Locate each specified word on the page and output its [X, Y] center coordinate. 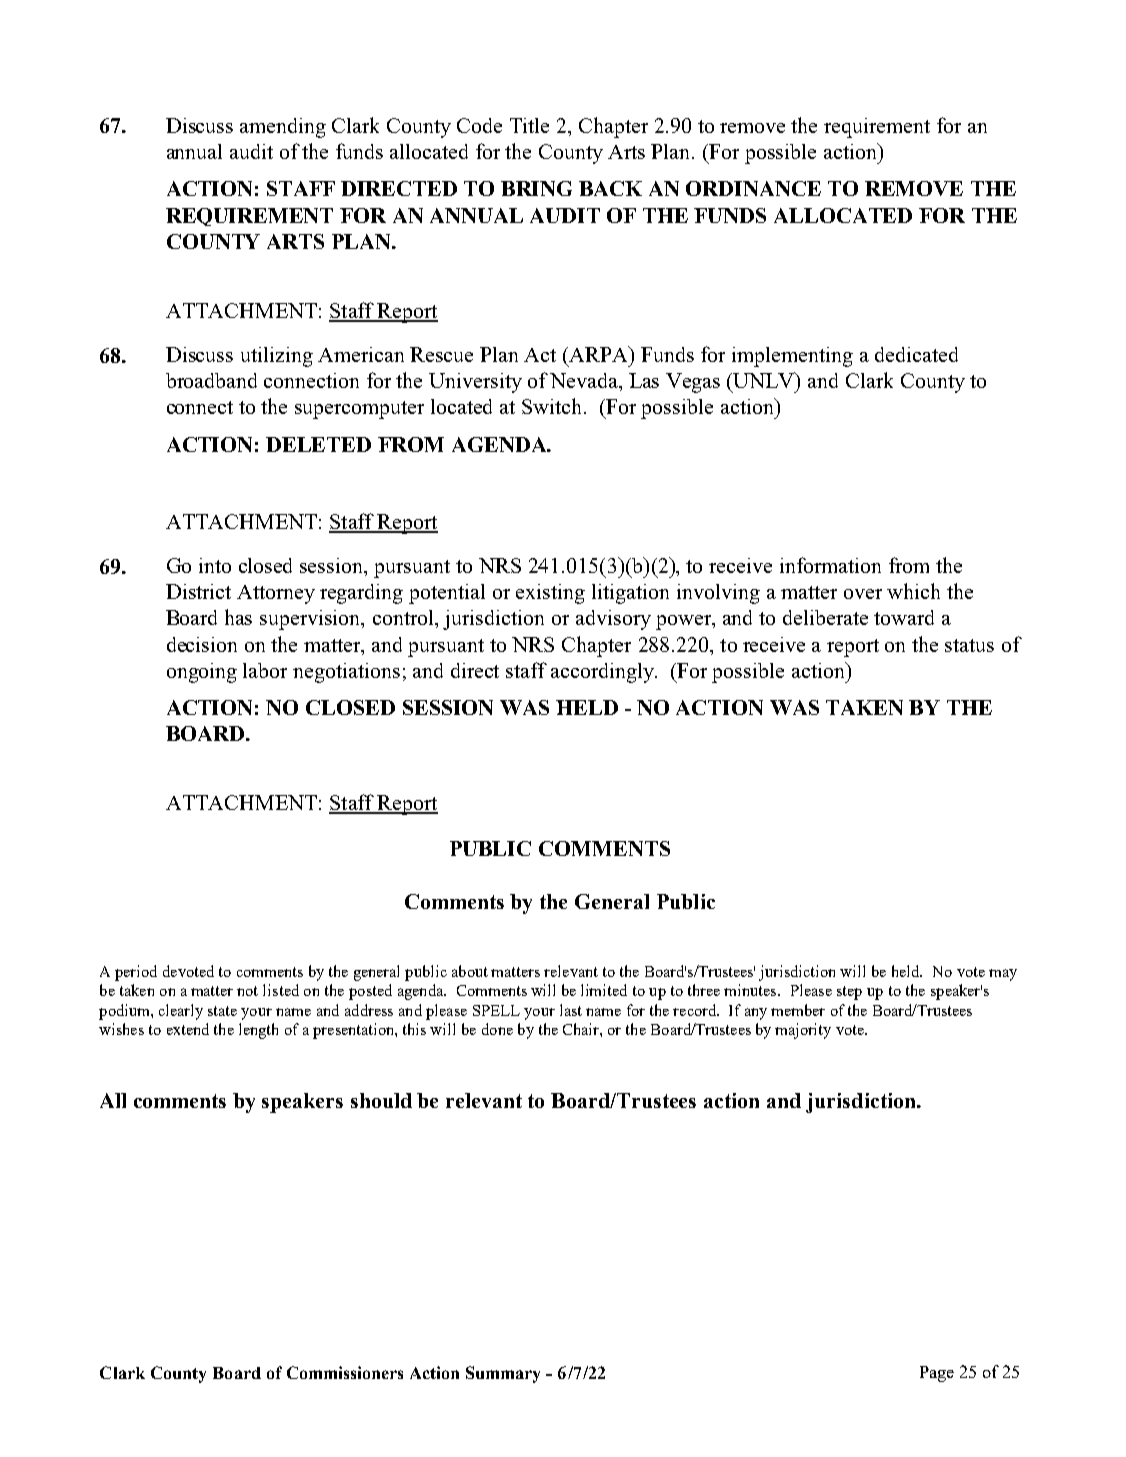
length [258, 1031]
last [571, 1010]
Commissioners [345, 1372]
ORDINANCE [753, 188]
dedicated [916, 354]
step [849, 993]
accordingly [604, 673]
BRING [536, 188]
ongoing [202, 673]
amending [283, 128]
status [969, 645]
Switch [553, 406]
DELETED [318, 444]
